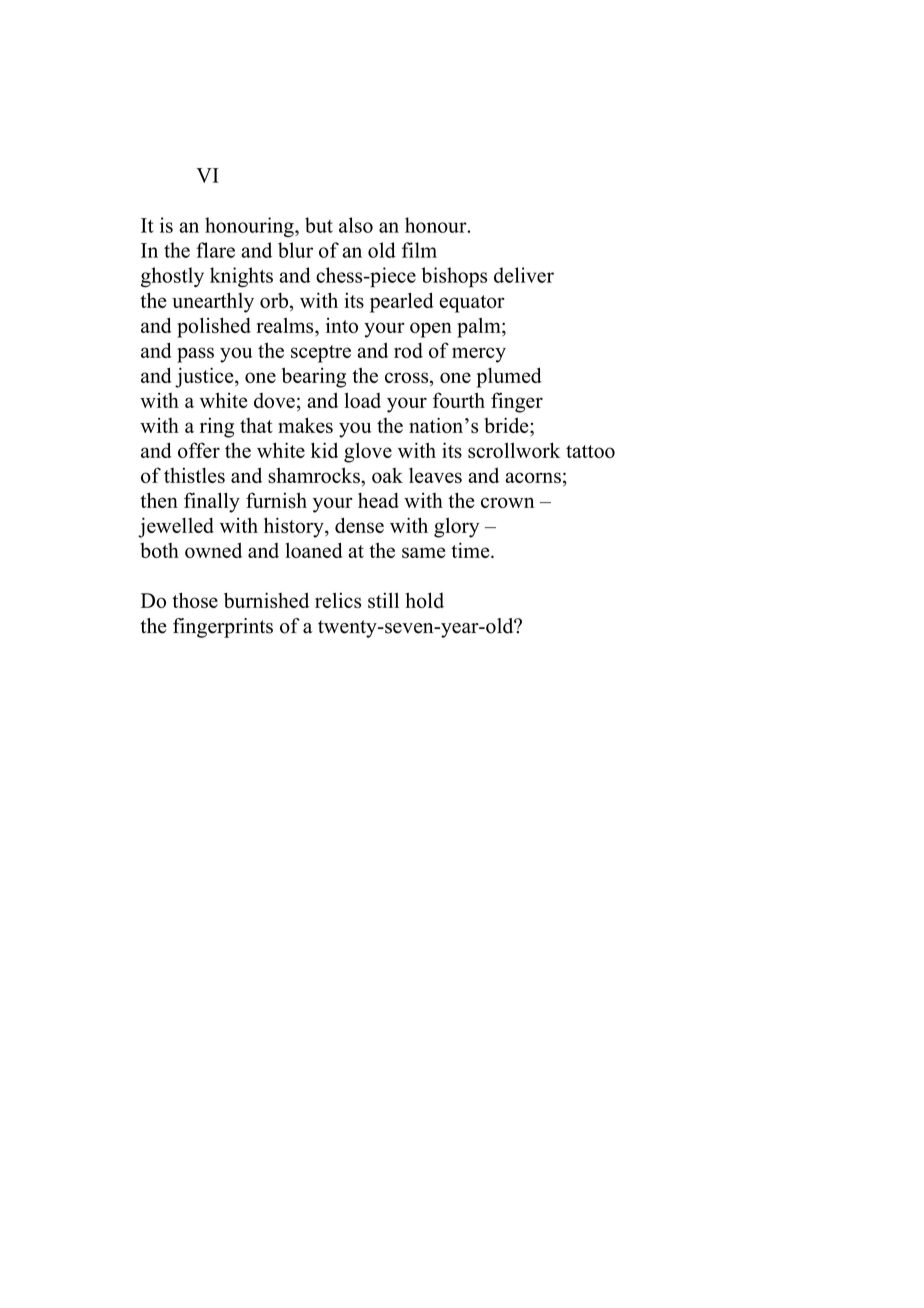 The height and width of the screenshot is (1308, 924). I want to click on flare, so click(215, 250).
